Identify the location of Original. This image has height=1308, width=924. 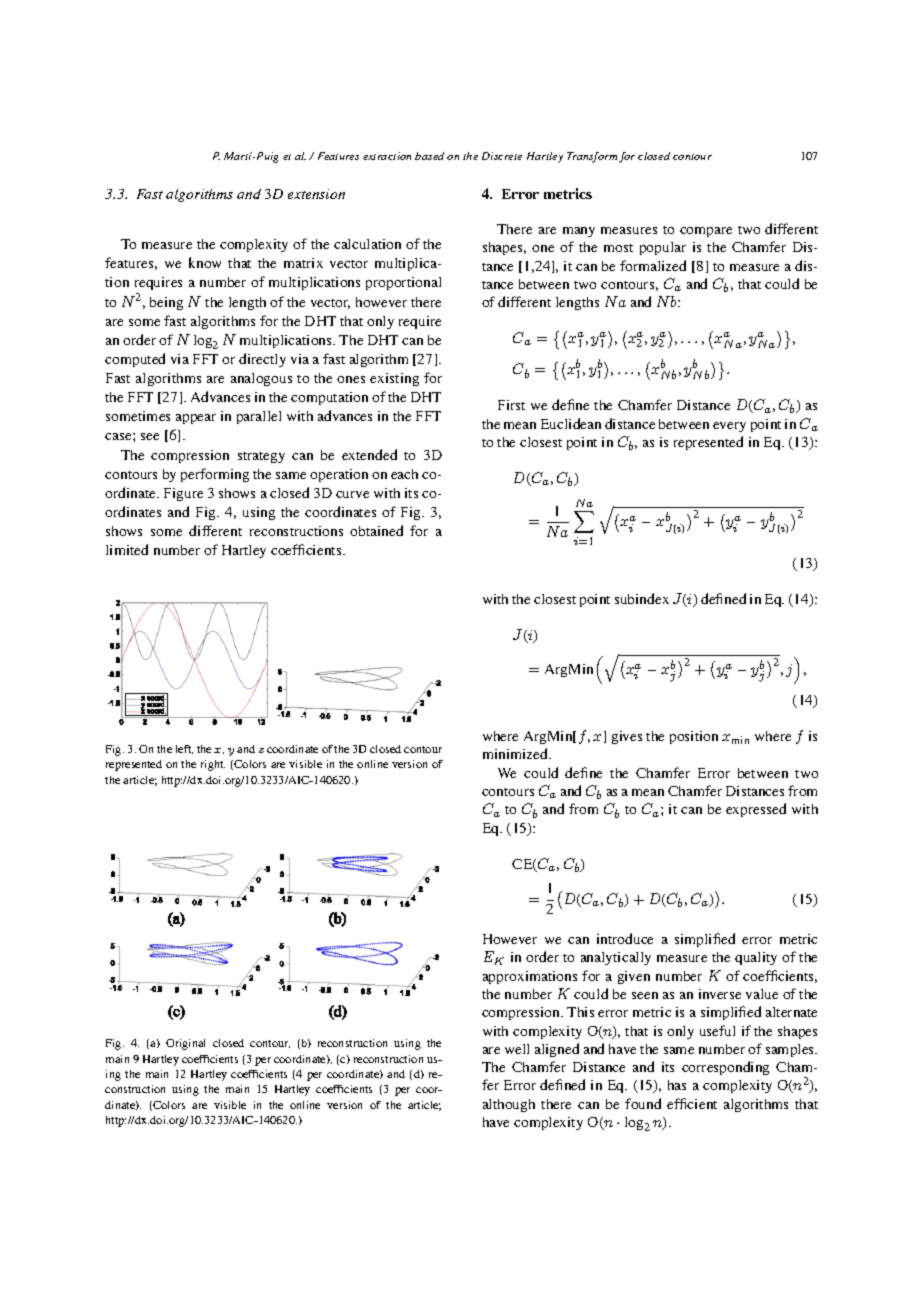
(185, 1044).
